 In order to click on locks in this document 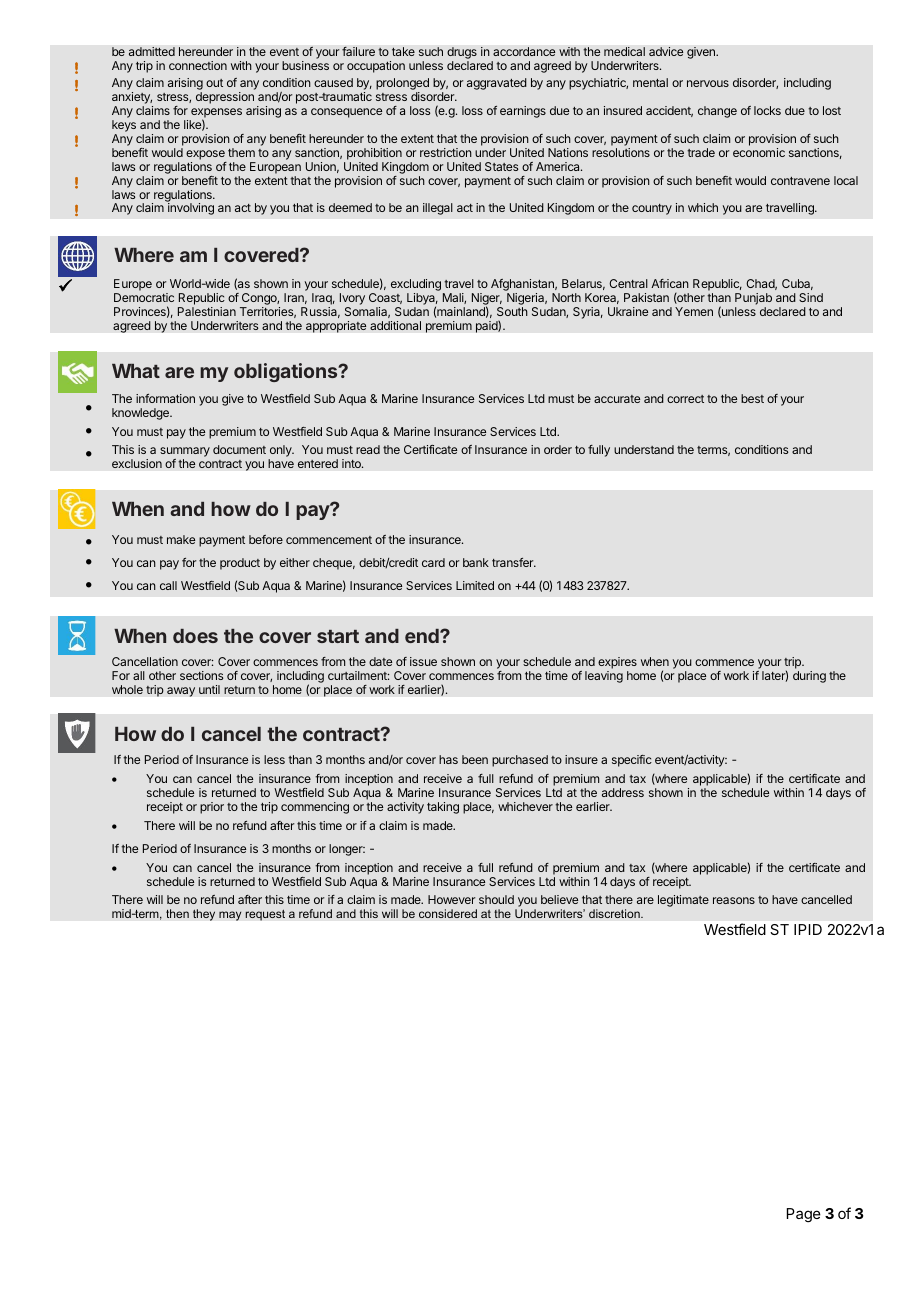, I will do `click(767, 110)`.
